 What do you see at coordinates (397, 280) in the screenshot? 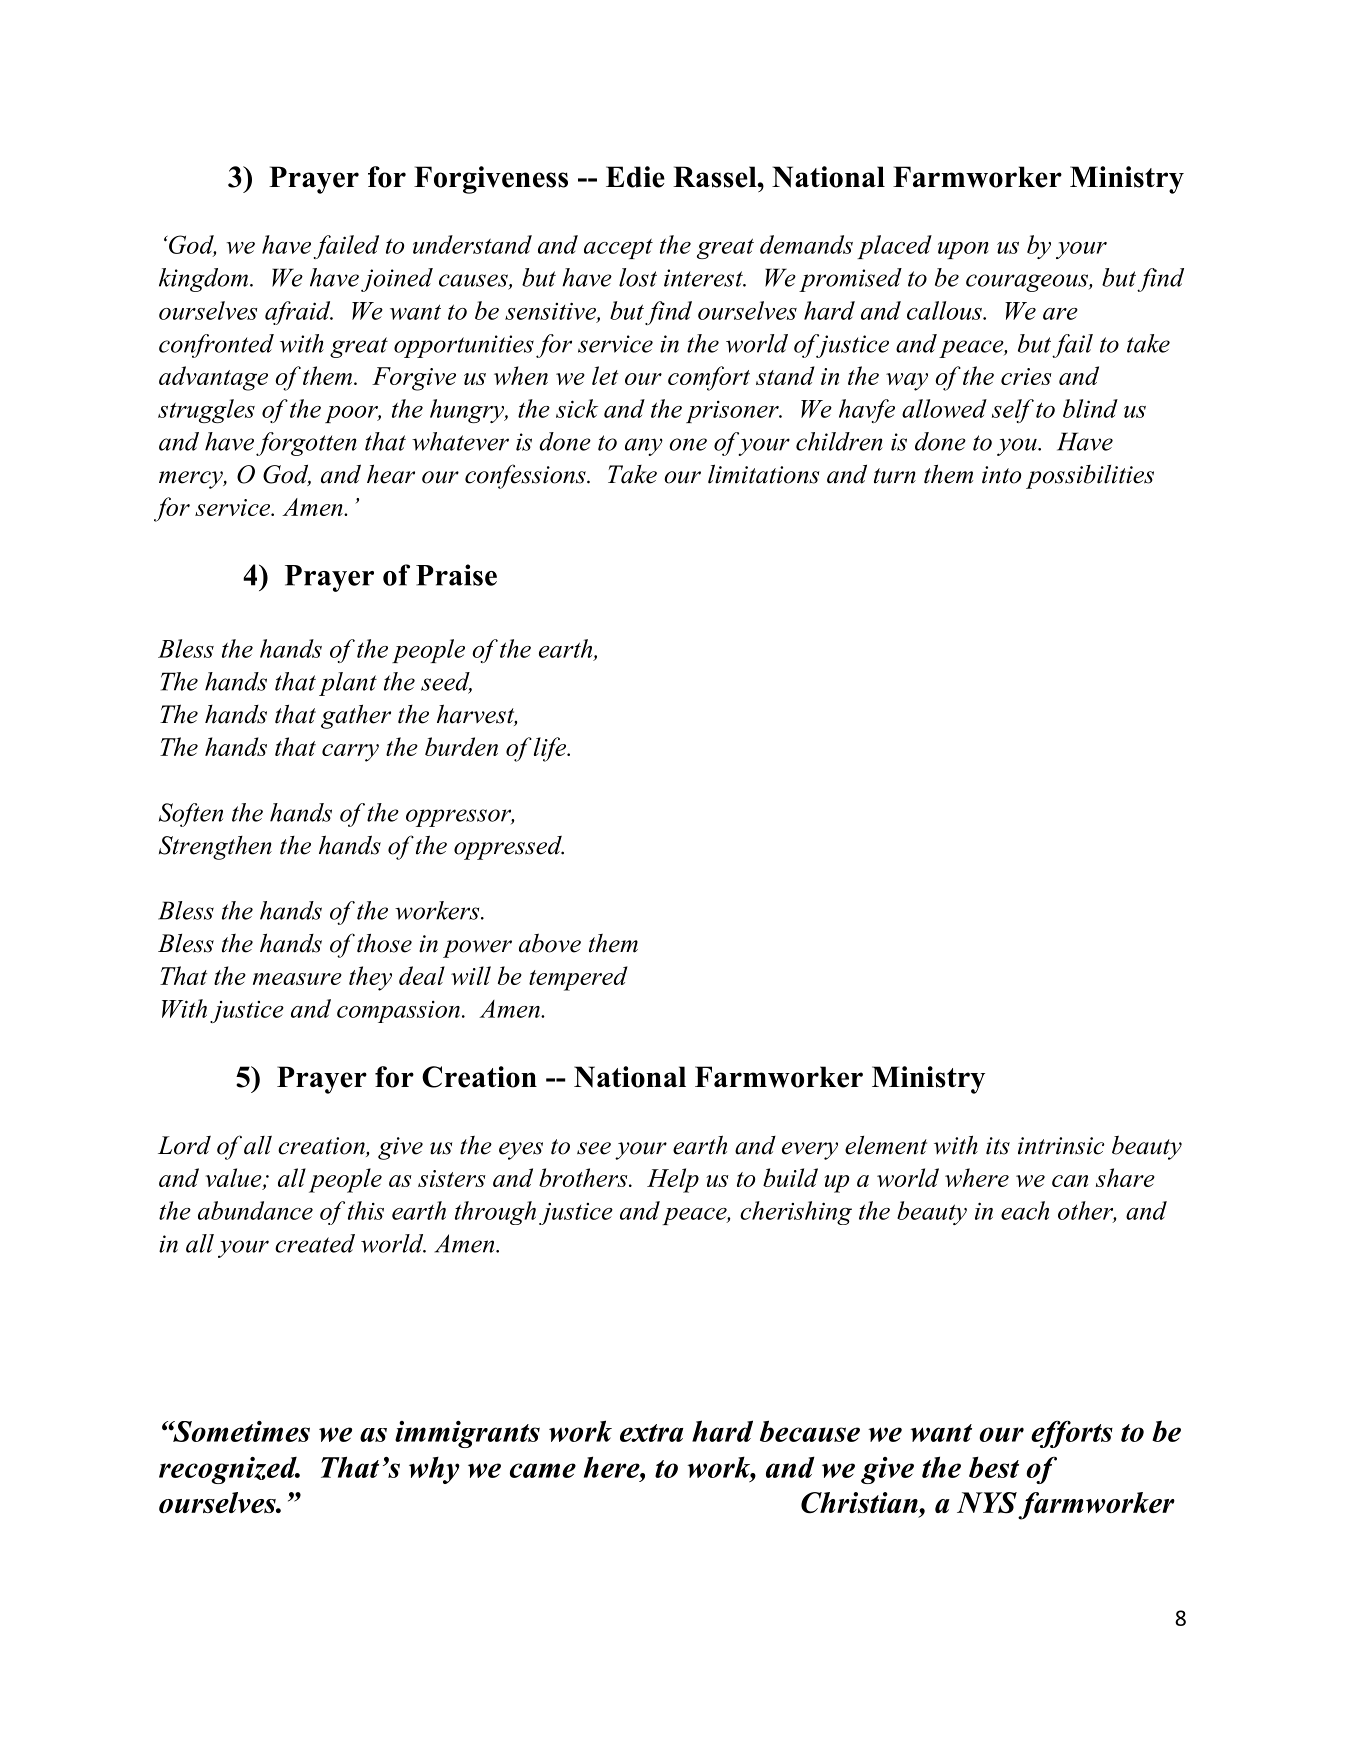
I see `joined` at bounding box center [397, 280].
